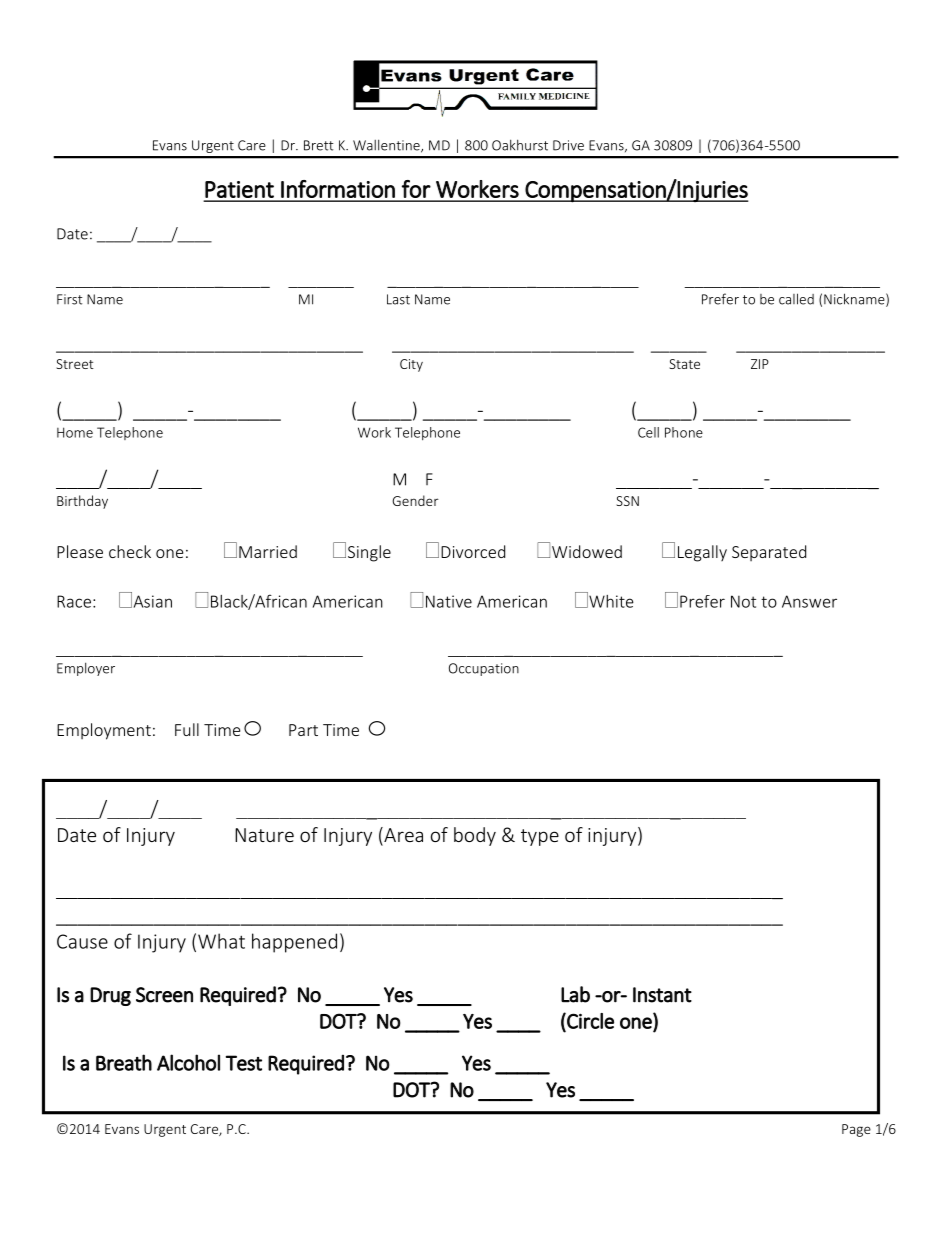  Describe the element at coordinates (264, 835) in the screenshot. I see `Nature` at that location.
